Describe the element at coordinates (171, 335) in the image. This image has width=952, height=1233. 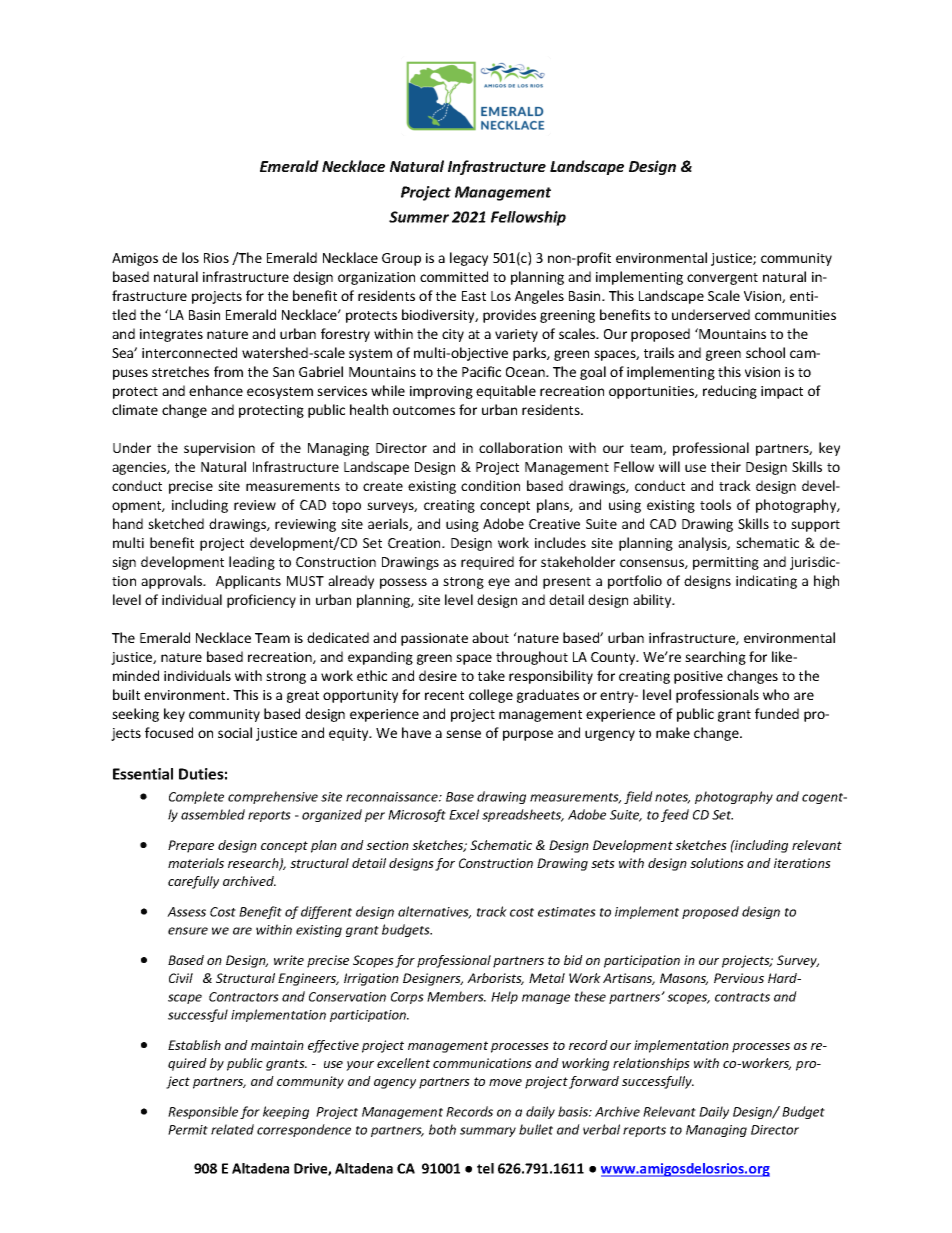
I see `integrates` at that location.
